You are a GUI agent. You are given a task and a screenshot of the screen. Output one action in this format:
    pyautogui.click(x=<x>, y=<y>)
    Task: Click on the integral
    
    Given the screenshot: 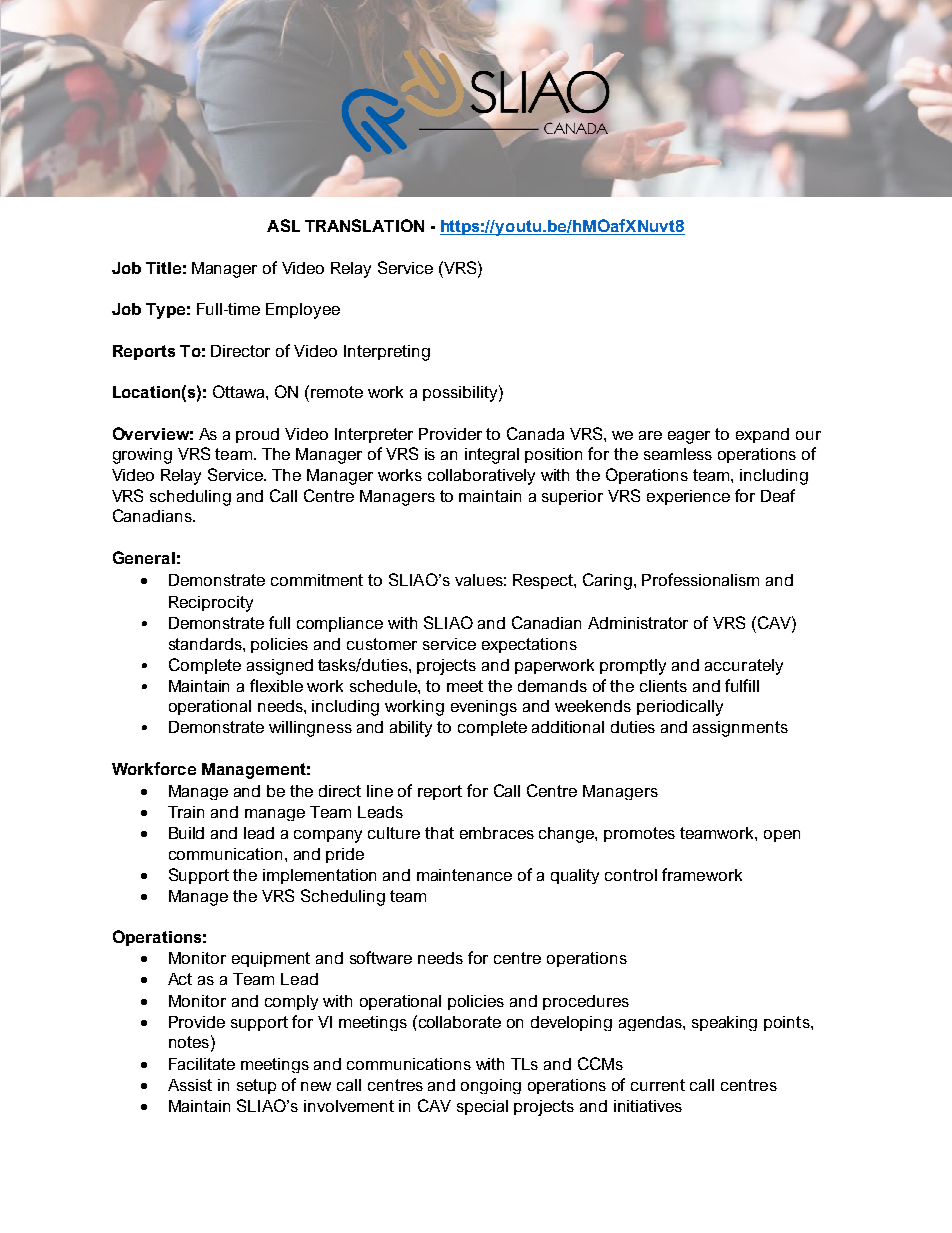 What is the action you would take?
    pyautogui.click(x=492, y=456)
